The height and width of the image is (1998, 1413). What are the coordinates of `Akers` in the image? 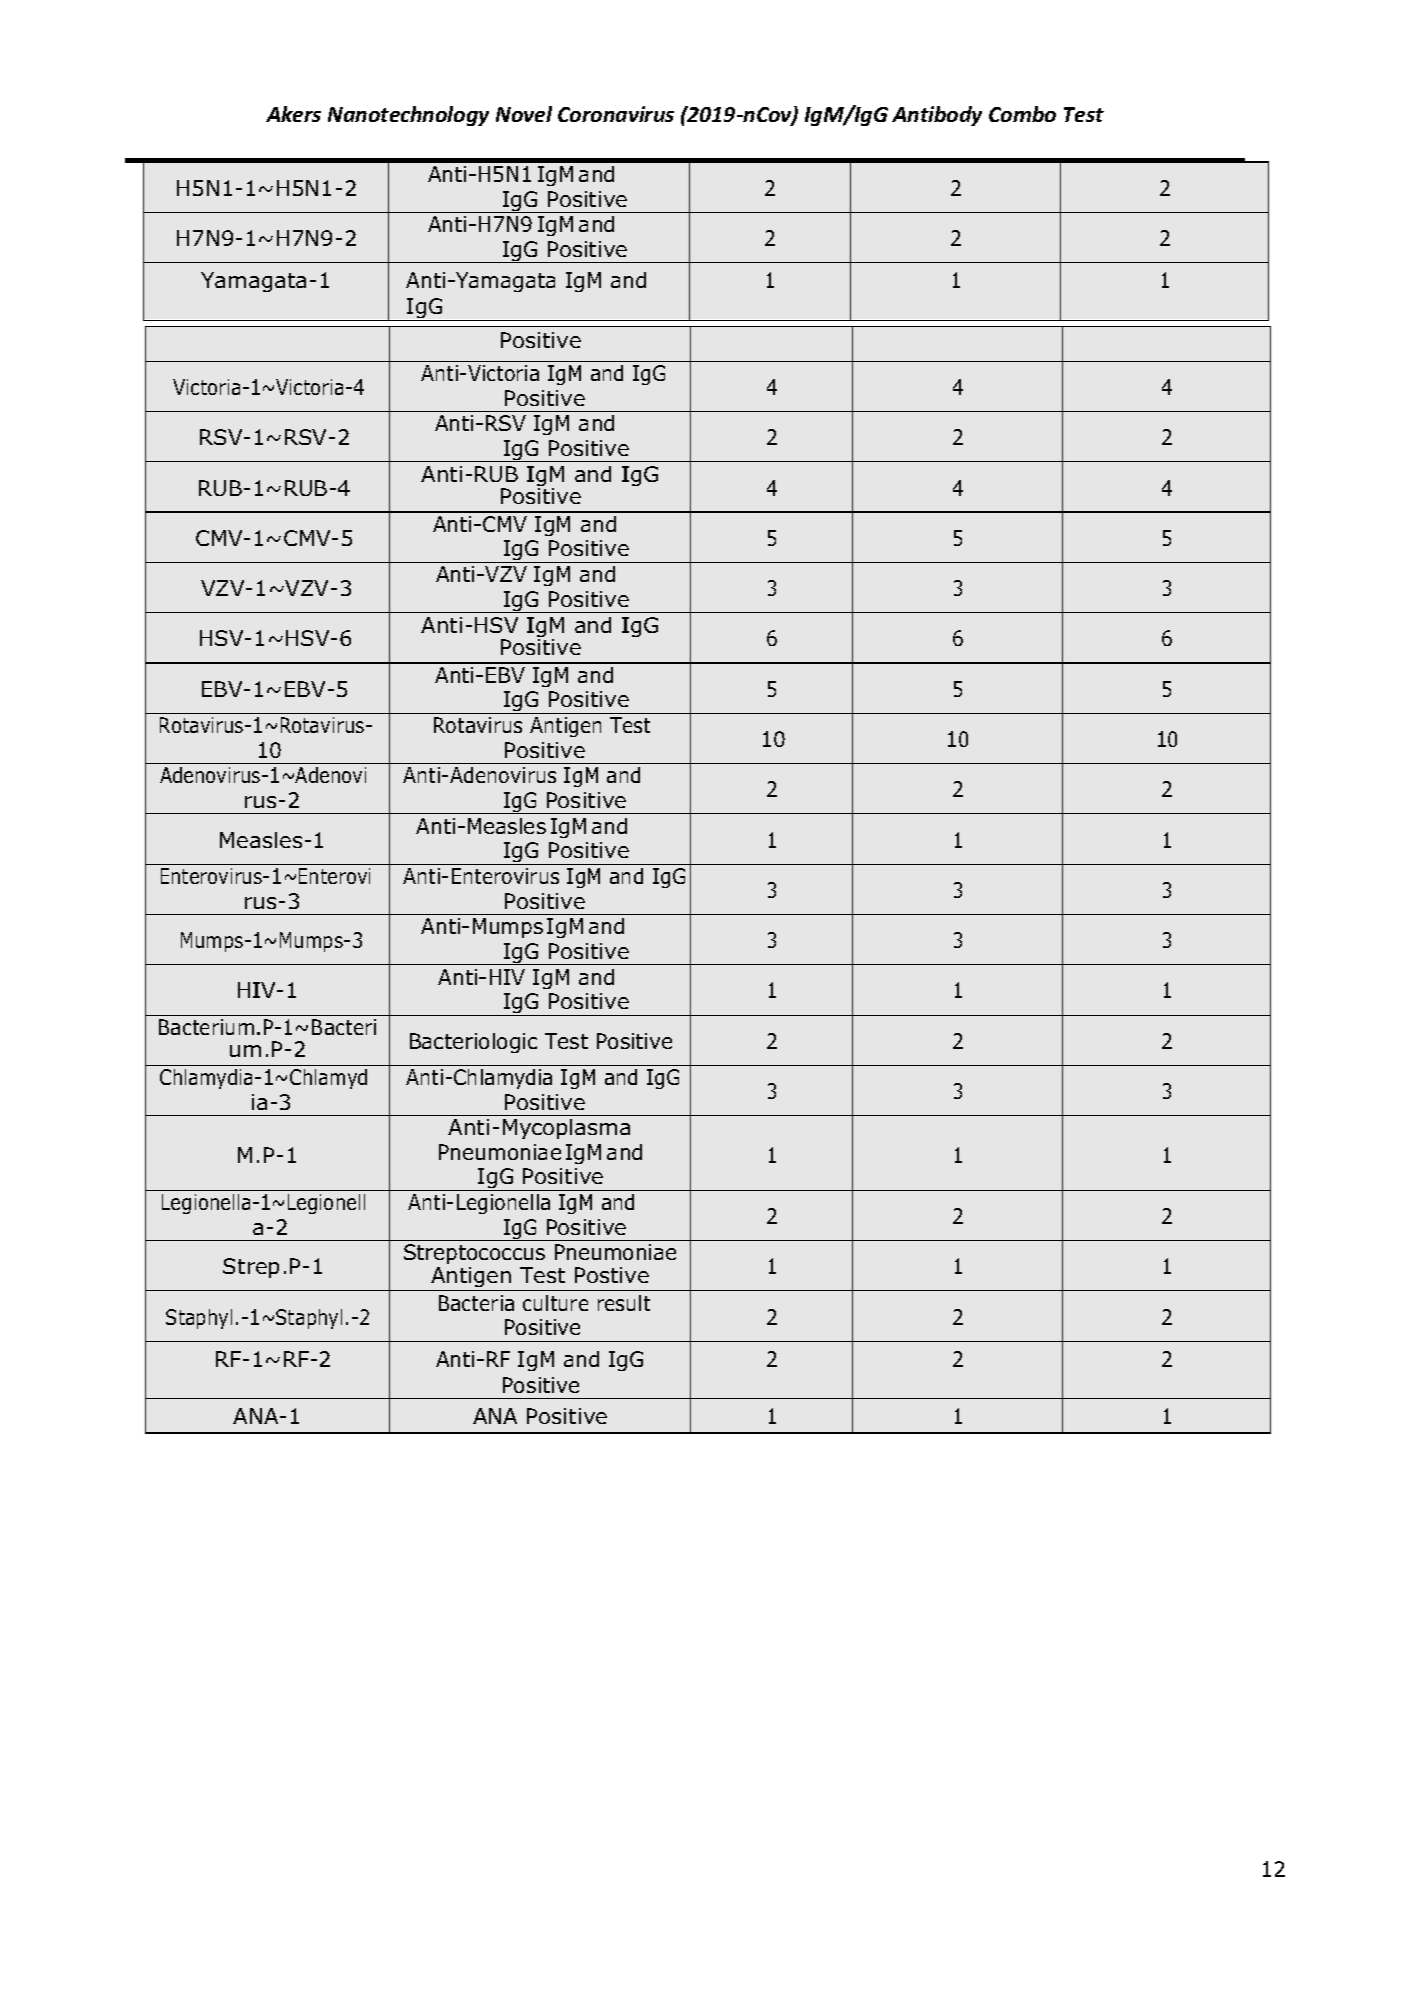 It's located at (293, 114).
